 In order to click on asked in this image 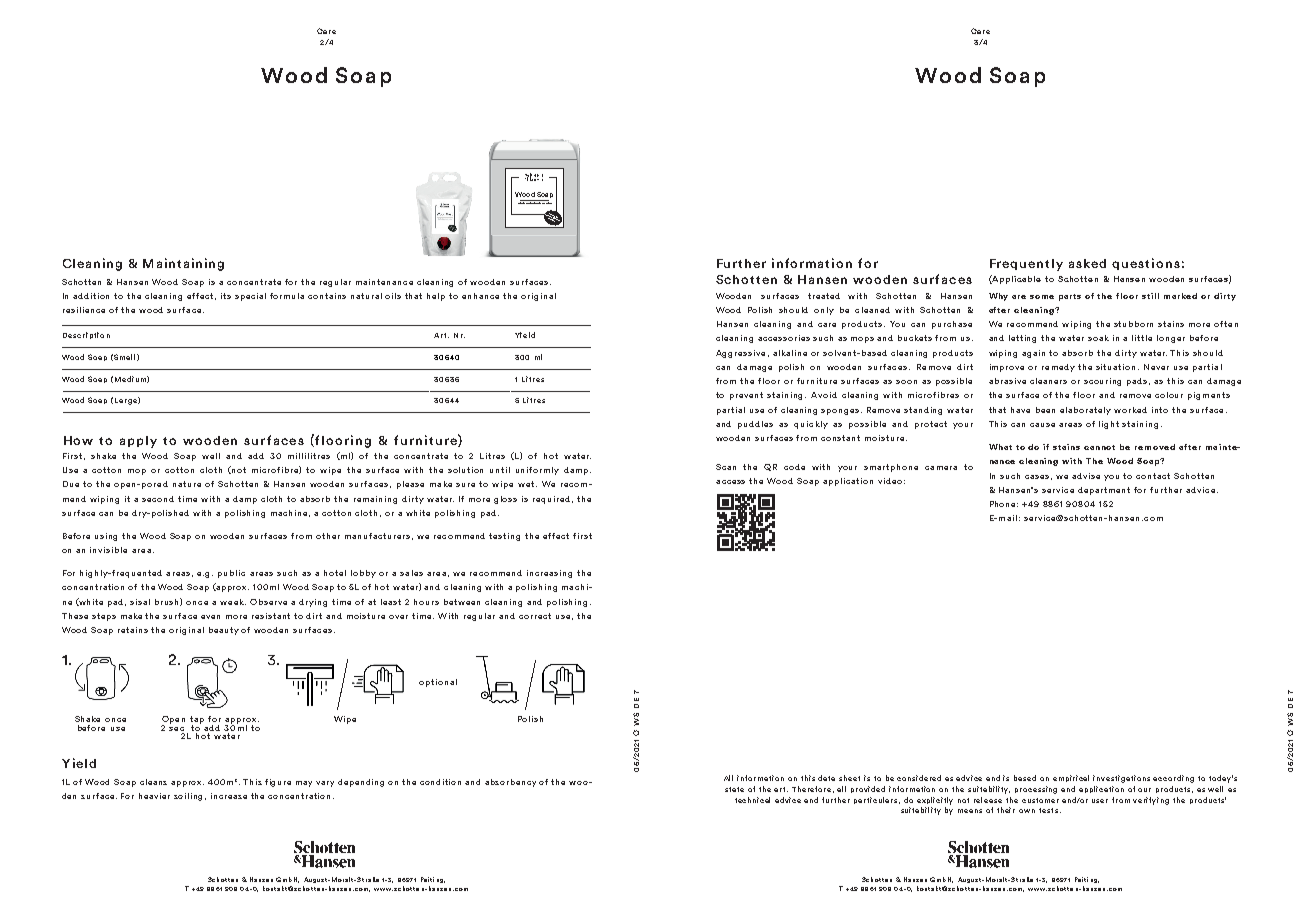, I will do `click(1087, 263)`.
